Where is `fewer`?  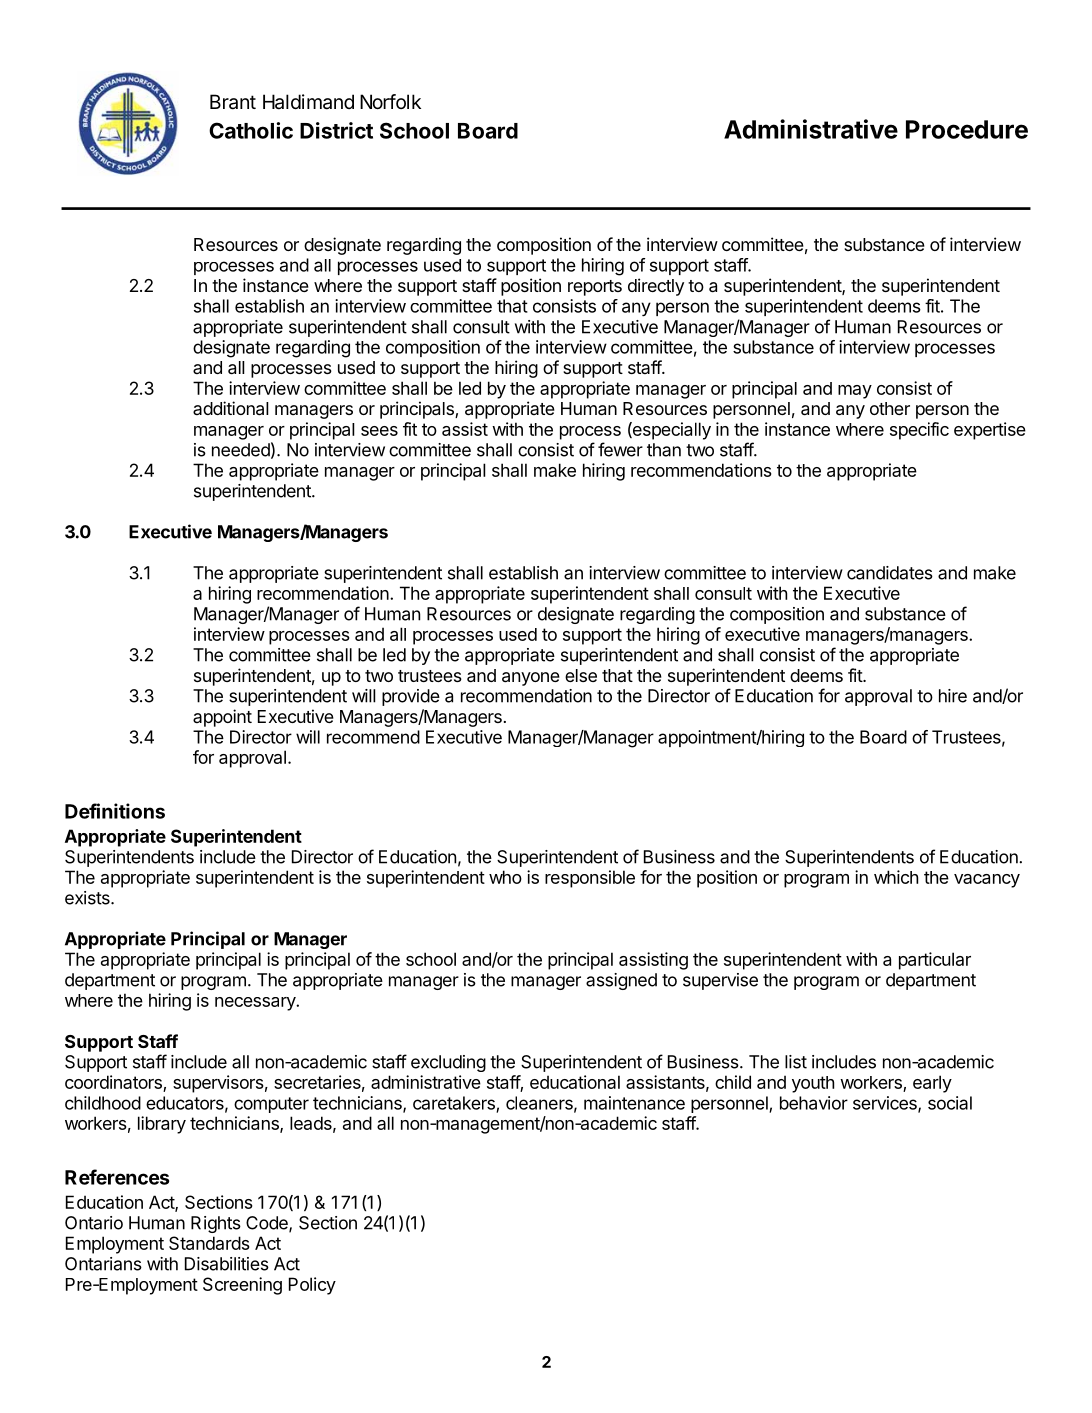
fewer is located at coordinates (620, 449).
